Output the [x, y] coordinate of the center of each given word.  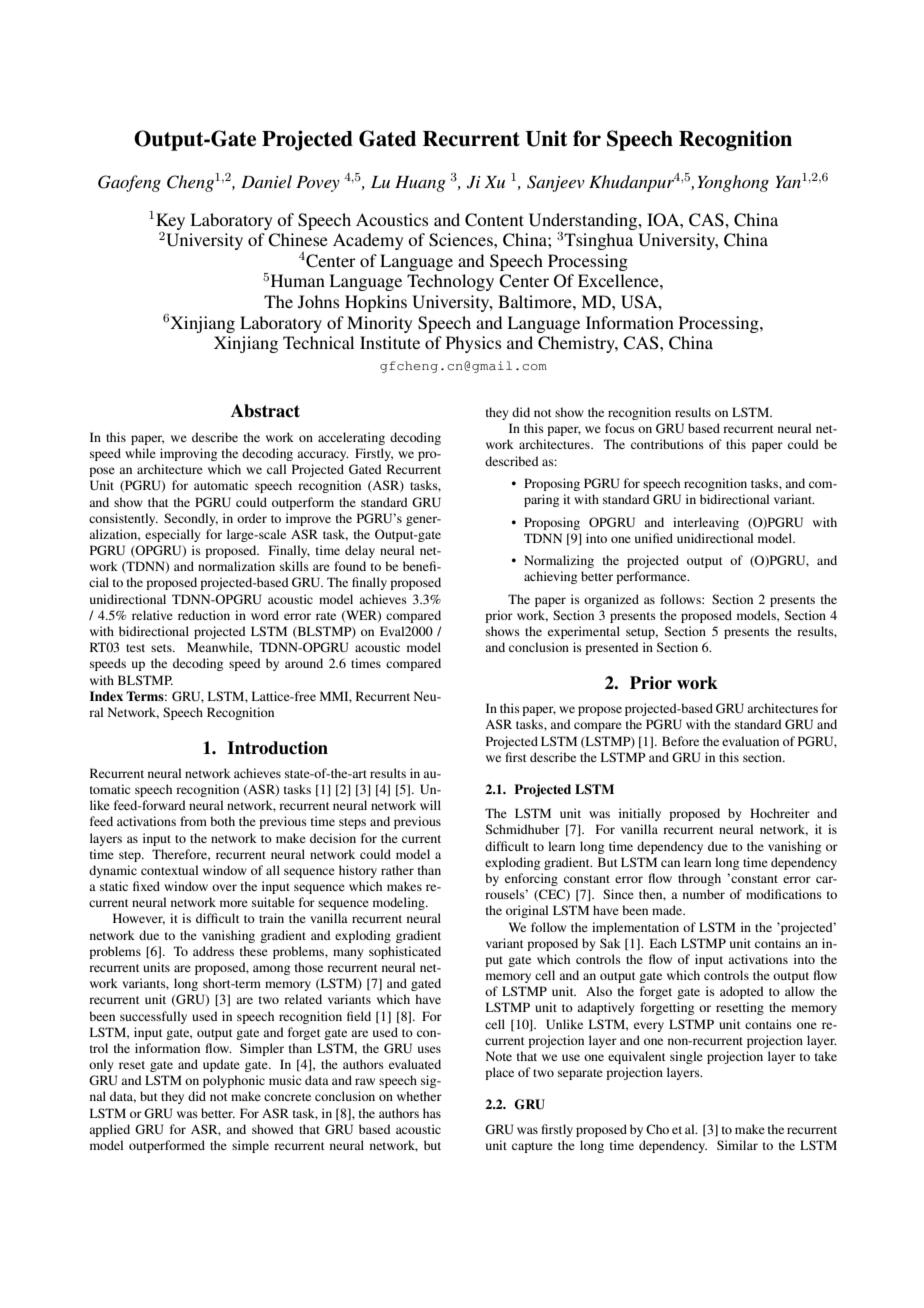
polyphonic [234, 1081]
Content [494, 220]
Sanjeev [556, 183]
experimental [584, 632]
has [432, 1113]
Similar [737, 1145]
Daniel [266, 181]
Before [680, 741]
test [135, 648]
